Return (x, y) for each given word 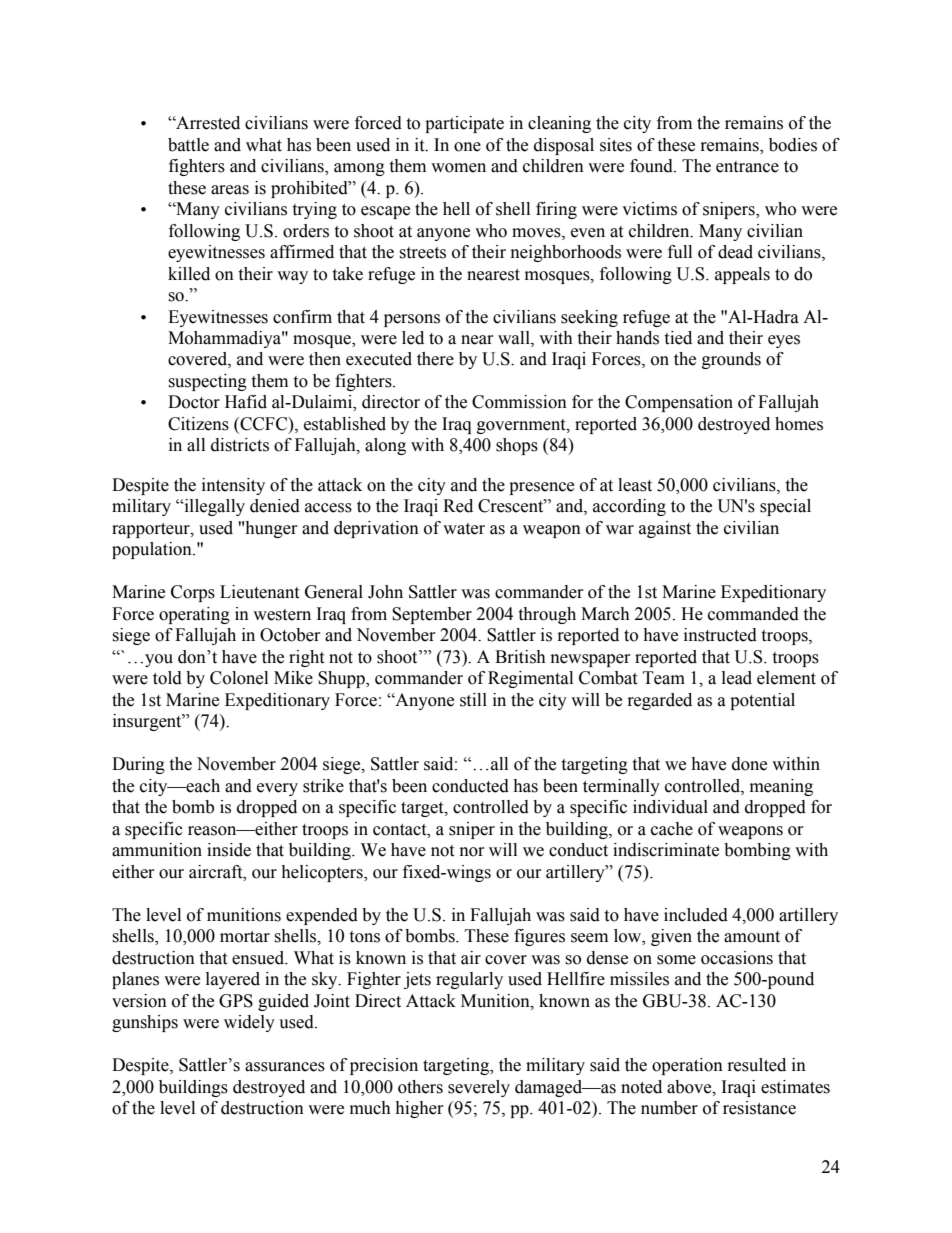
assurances (285, 1067)
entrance (747, 167)
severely (479, 1088)
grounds (731, 360)
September (432, 615)
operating (194, 615)
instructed (720, 635)
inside (229, 850)
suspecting (207, 382)
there (435, 359)
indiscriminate (666, 850)
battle (188, 145)
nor (472, 852)
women (458, 168)
